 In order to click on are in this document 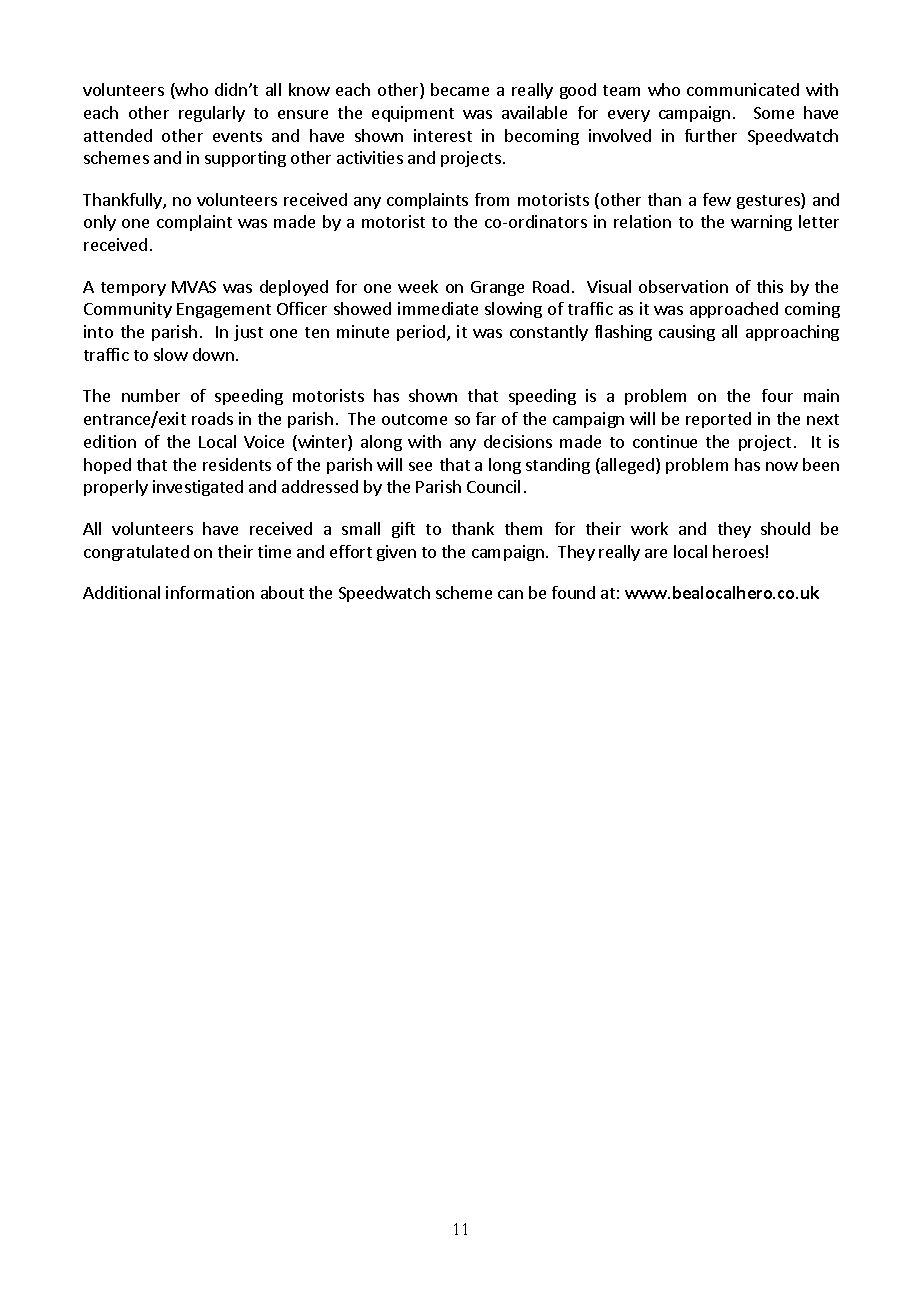, I will do `click(656, 553)`.
